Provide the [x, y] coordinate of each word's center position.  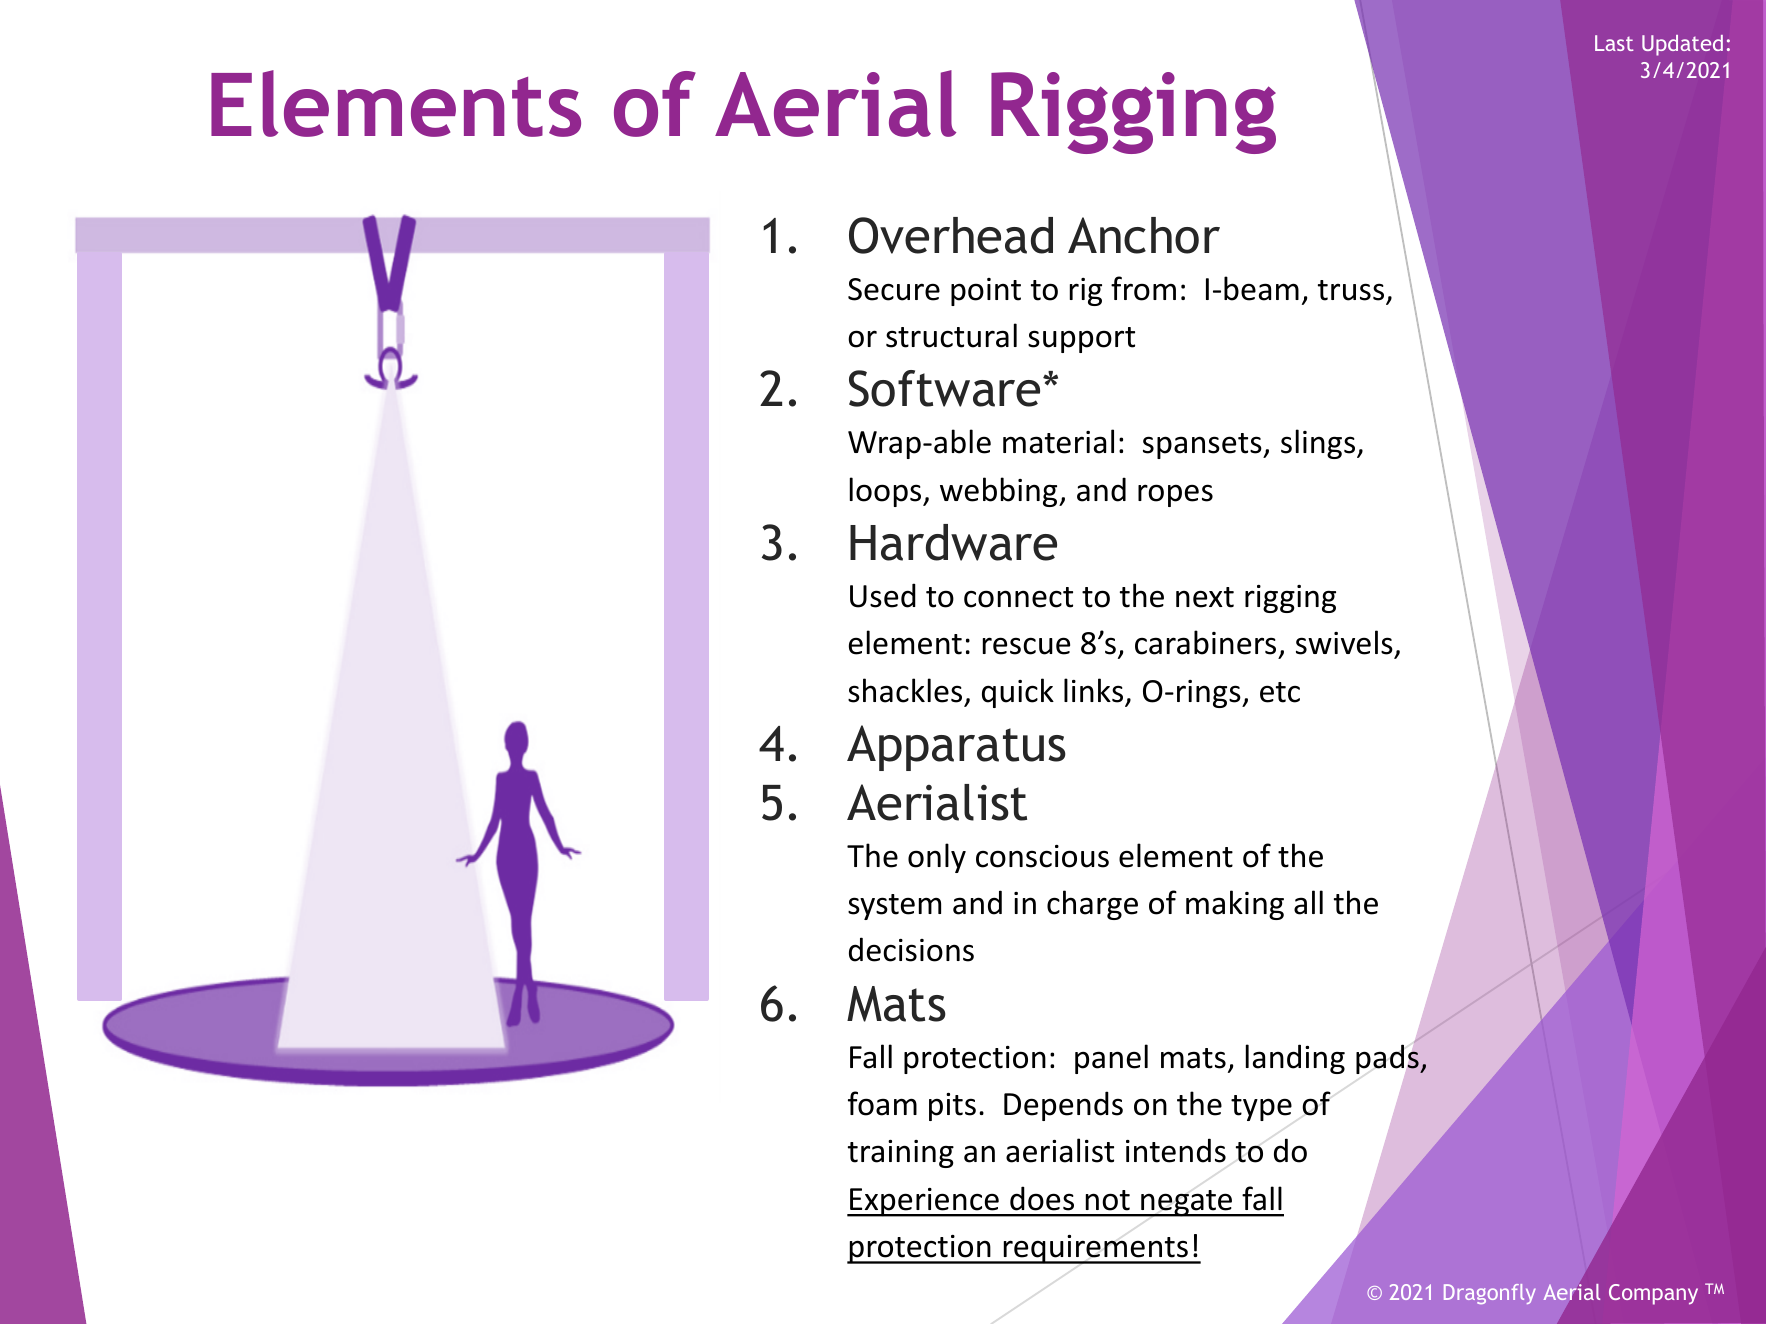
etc [1280, 692]
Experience [924, 1202]
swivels [1345, 644]
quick [1018, 693]
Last [1614, 43]
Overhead [951, 235]
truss [1351, 290]
